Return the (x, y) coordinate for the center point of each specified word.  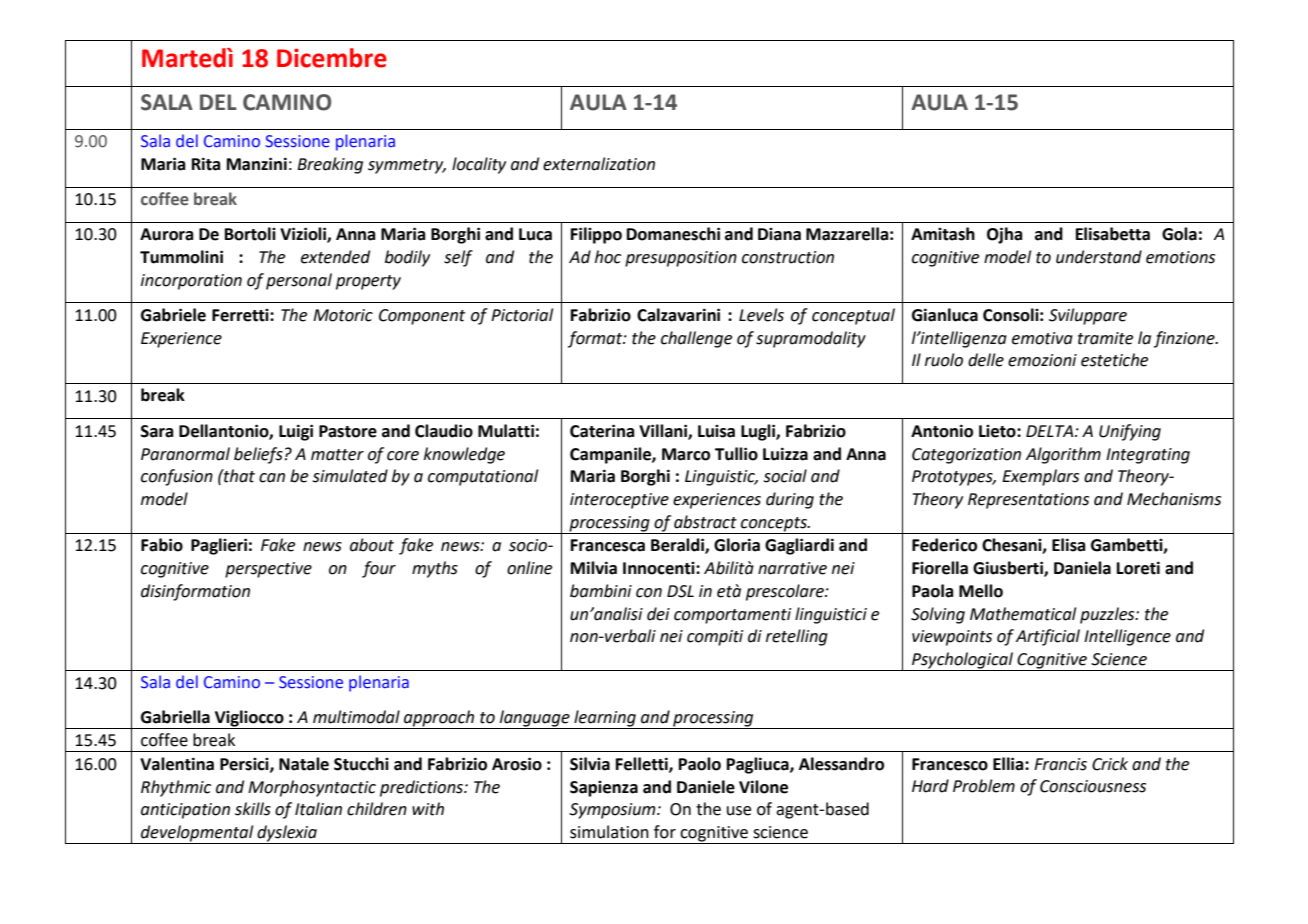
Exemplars (1040, 477)
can (272, 478)
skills (253, 809)
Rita (206, 164)
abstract (705, 522)
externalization (599, 164)
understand (1099, 257)
